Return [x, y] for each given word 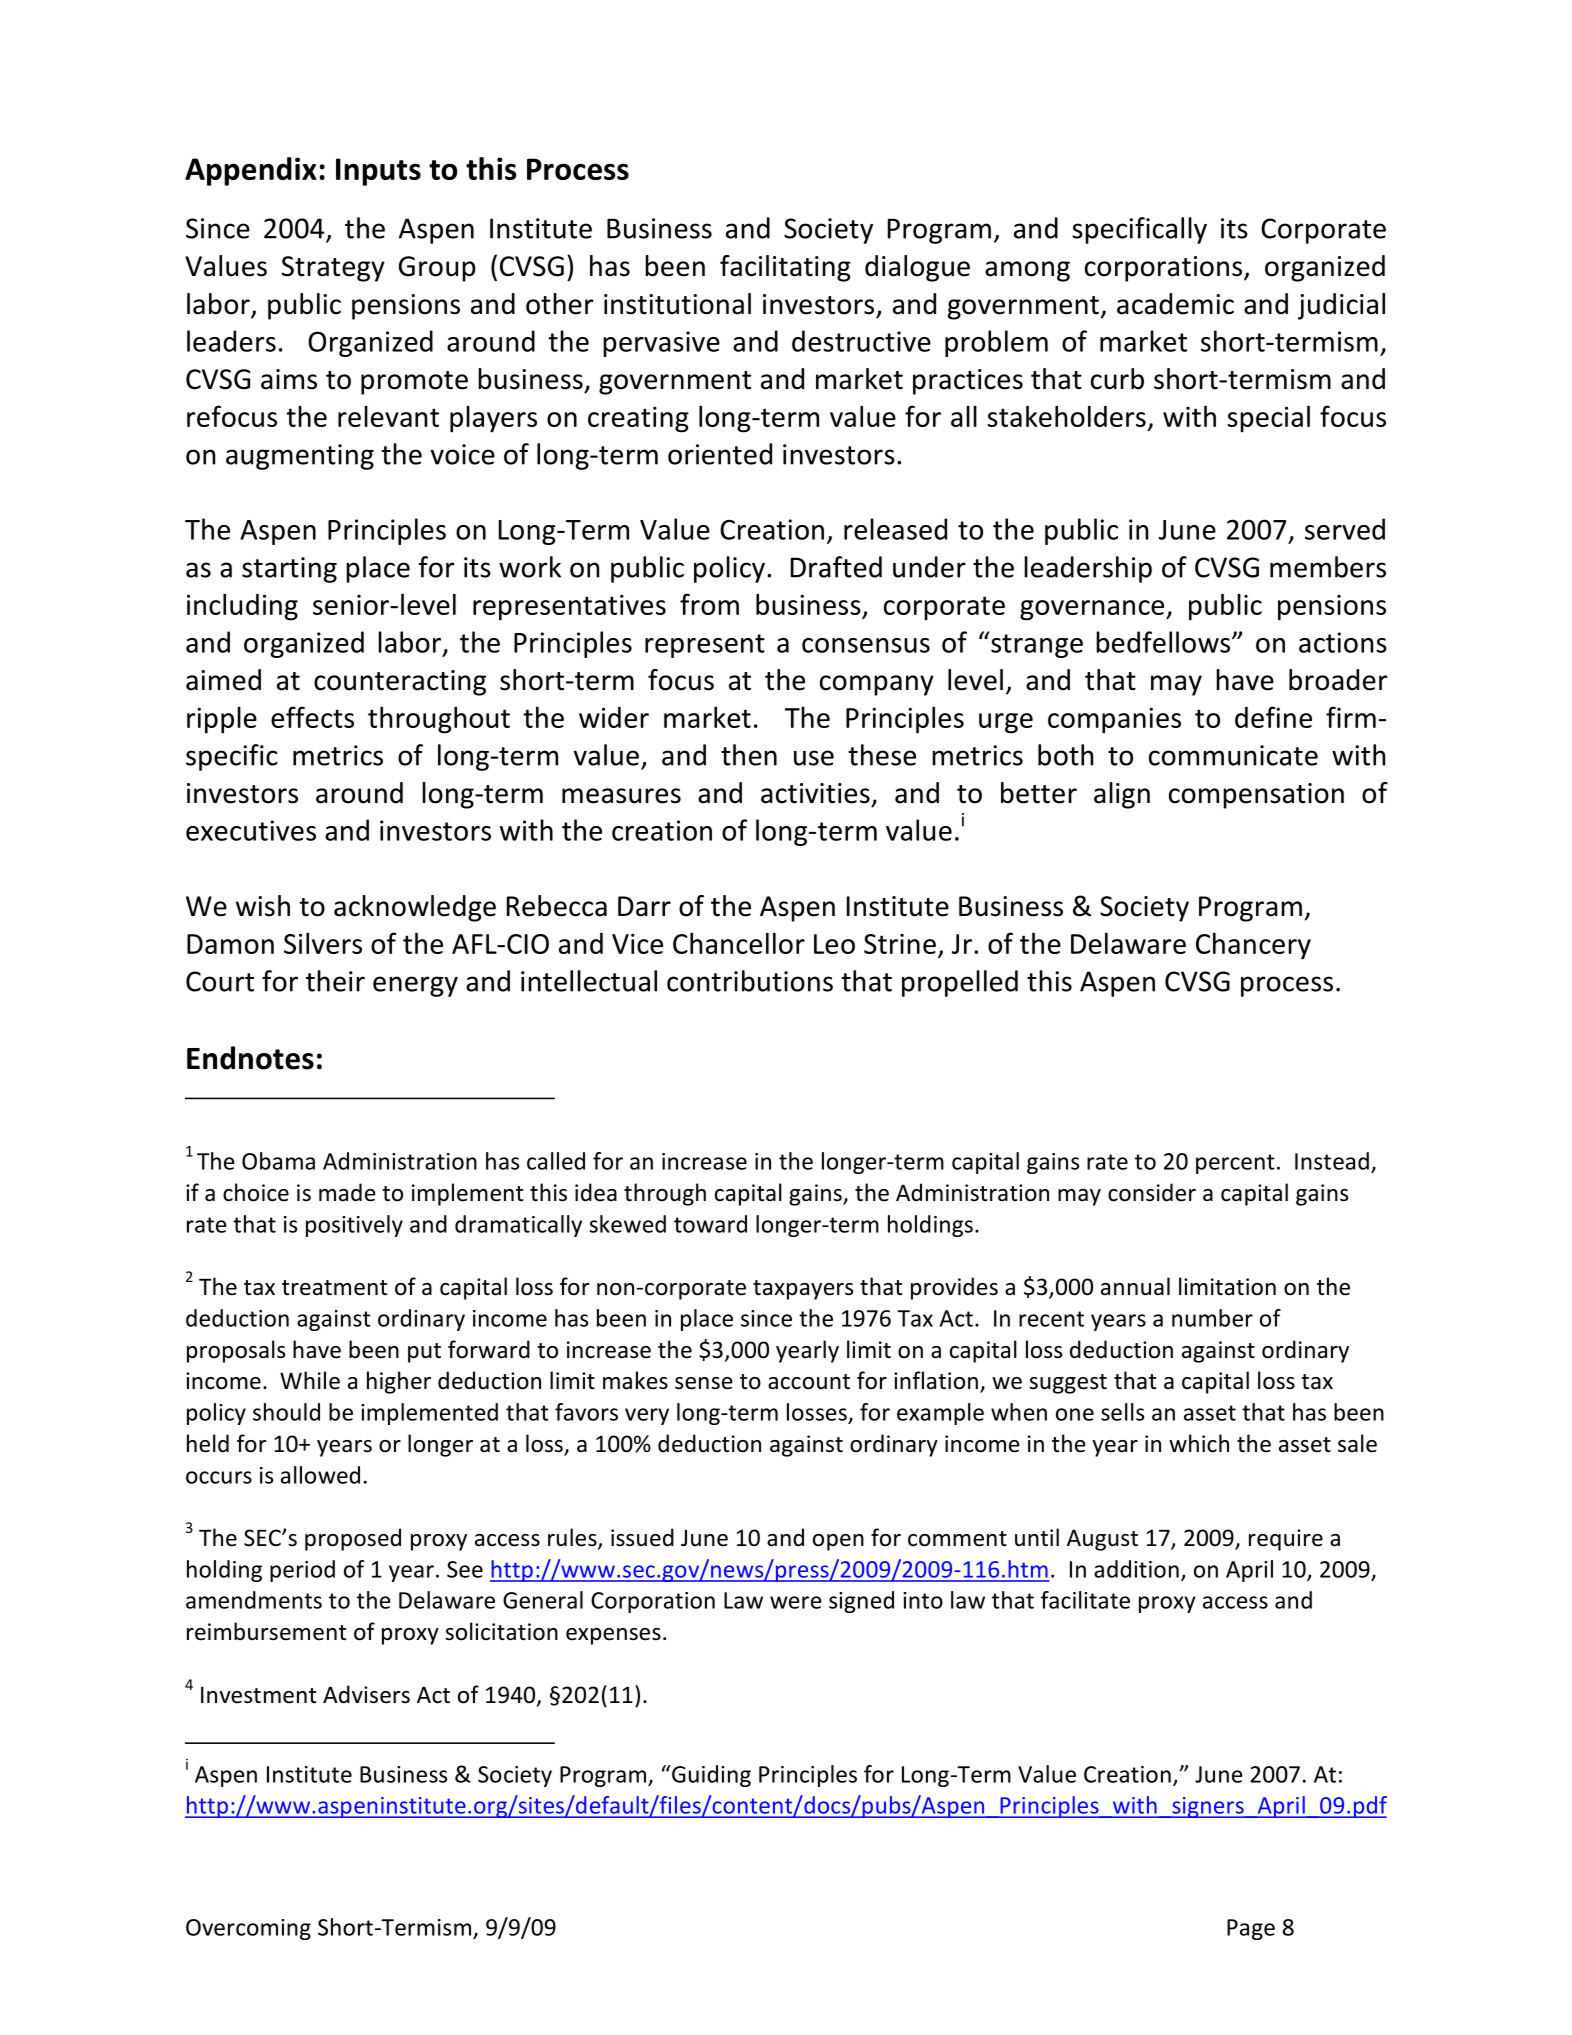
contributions [750, 981]
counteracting [400, 683]
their [335, 981]
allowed [320, 1475]
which [1199, 1443]
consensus [866, 645]
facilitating [785, 268]
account [809, 1382]
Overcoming [248, 1929]
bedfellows [1164, 642]
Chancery [1253, 946]
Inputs [378, 172]
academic [1175, 304]
